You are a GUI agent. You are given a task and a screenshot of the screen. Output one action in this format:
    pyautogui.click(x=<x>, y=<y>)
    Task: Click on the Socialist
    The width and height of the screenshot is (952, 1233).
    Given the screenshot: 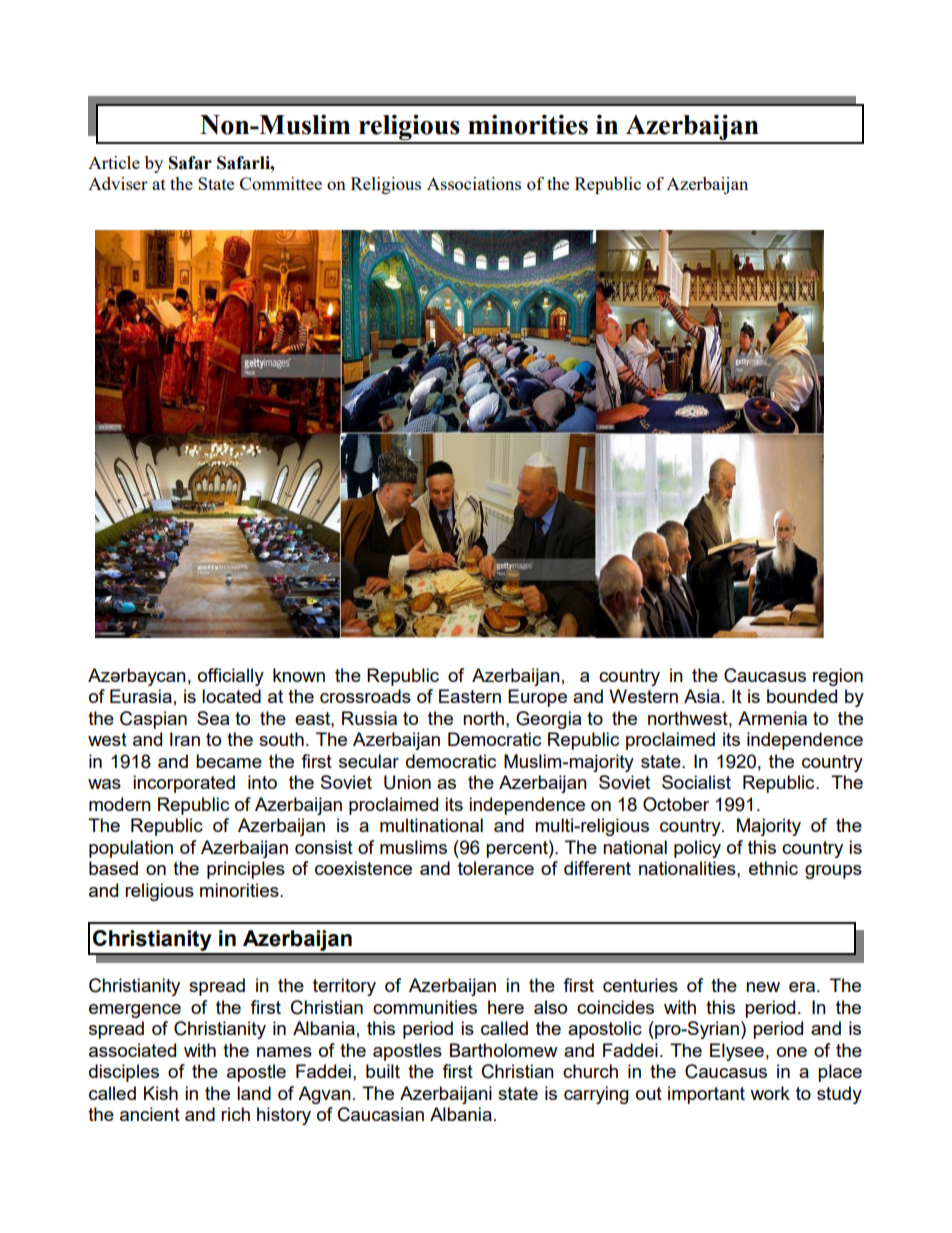 What is the action you would take?
    pyautogui.click(x=696, y=782)
